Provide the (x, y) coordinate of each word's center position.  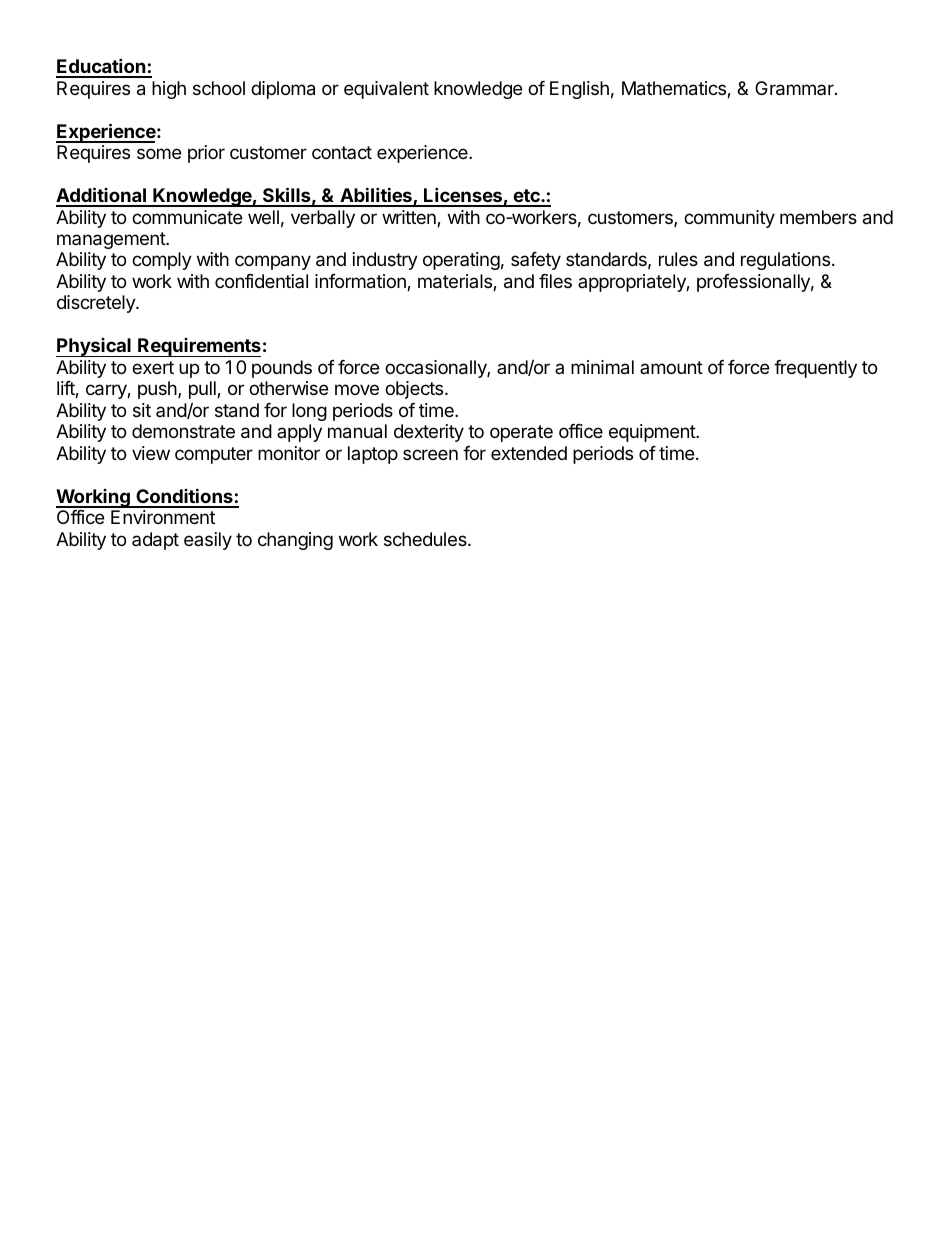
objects (415, 390)
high (169, 90)
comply (162, 261)
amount (671, 367)
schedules (426, 539)
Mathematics (675, 89)
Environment (163, 517)
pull (203, 390)
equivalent (386, 90)
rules (678, 259)
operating (461, 261)
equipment (653, 433)
